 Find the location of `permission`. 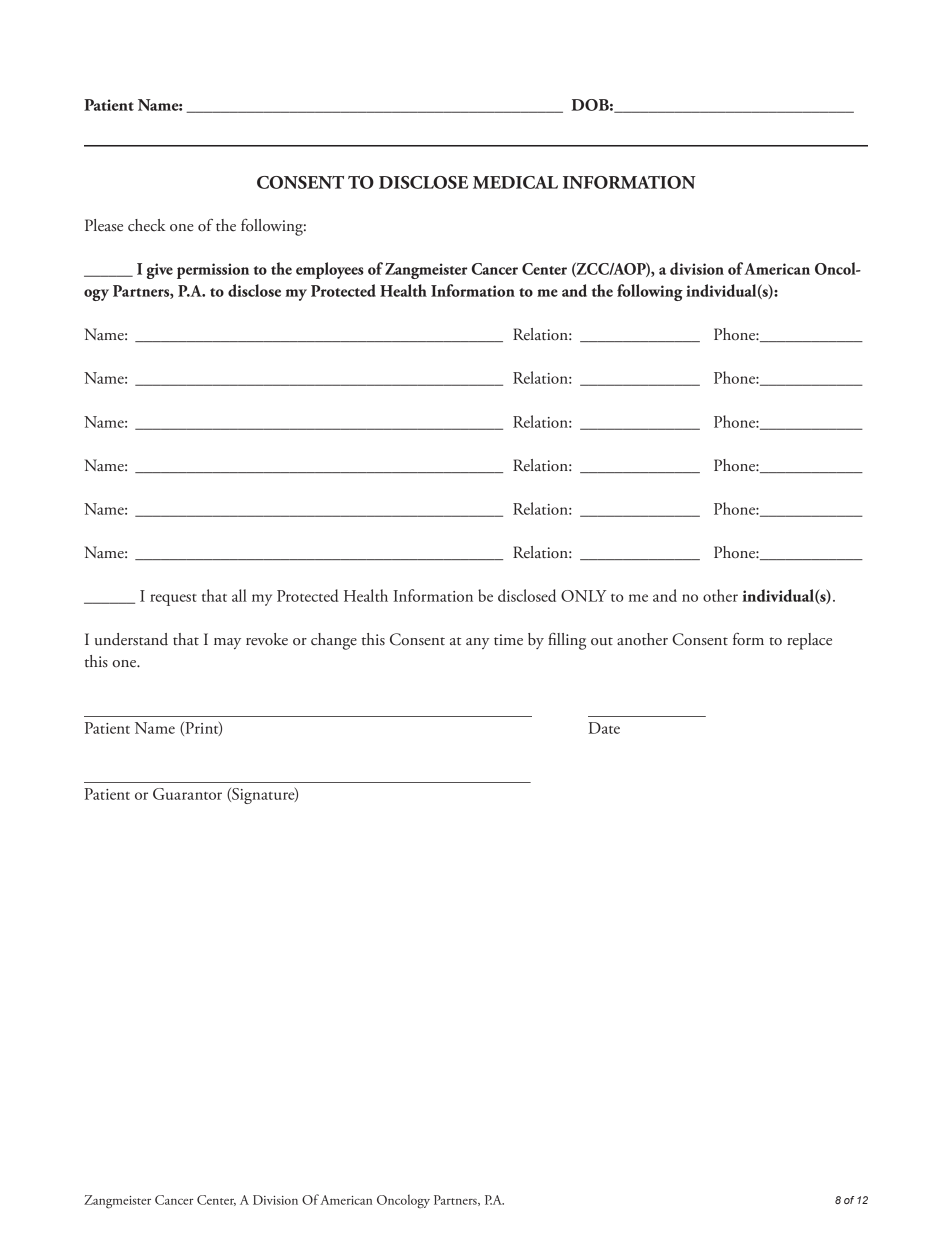

permission is located at coordinates (213, 271).
